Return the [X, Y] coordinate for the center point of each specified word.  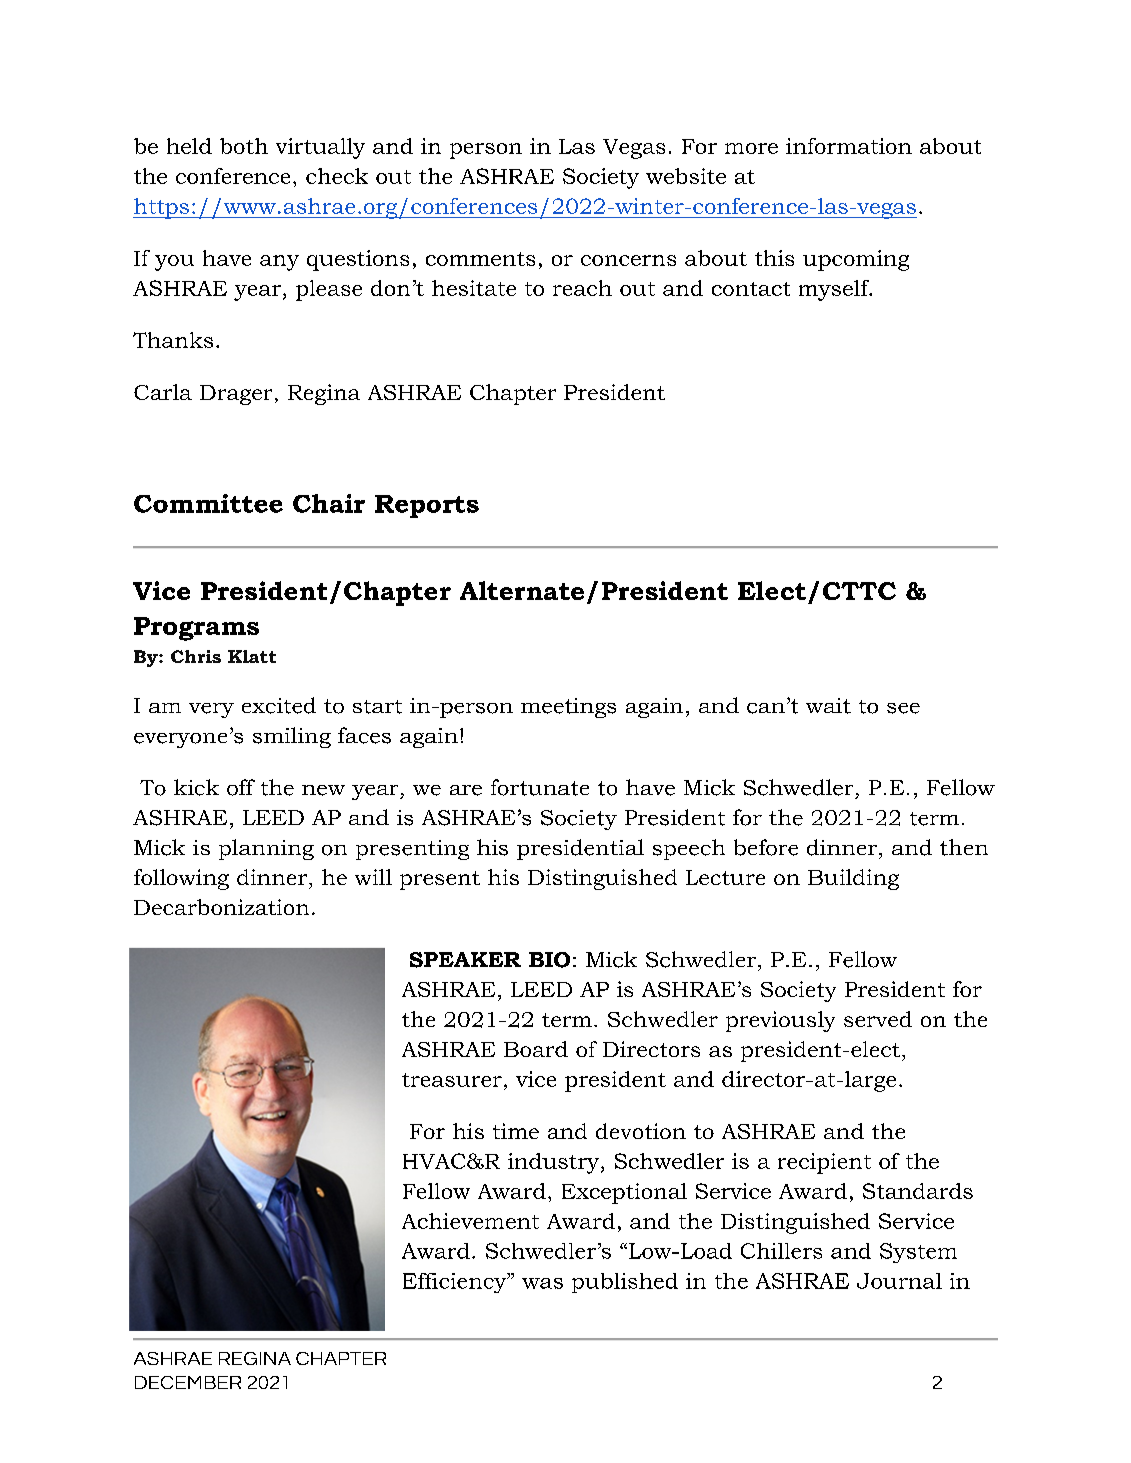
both [244, 146]
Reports [427, 506]
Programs [196, 629]
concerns [628, 260]
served [878, 1019]
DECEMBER [188, 1382]
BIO [549, 960]
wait [828, 706]
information [849, 146]
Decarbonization [221, 907]
